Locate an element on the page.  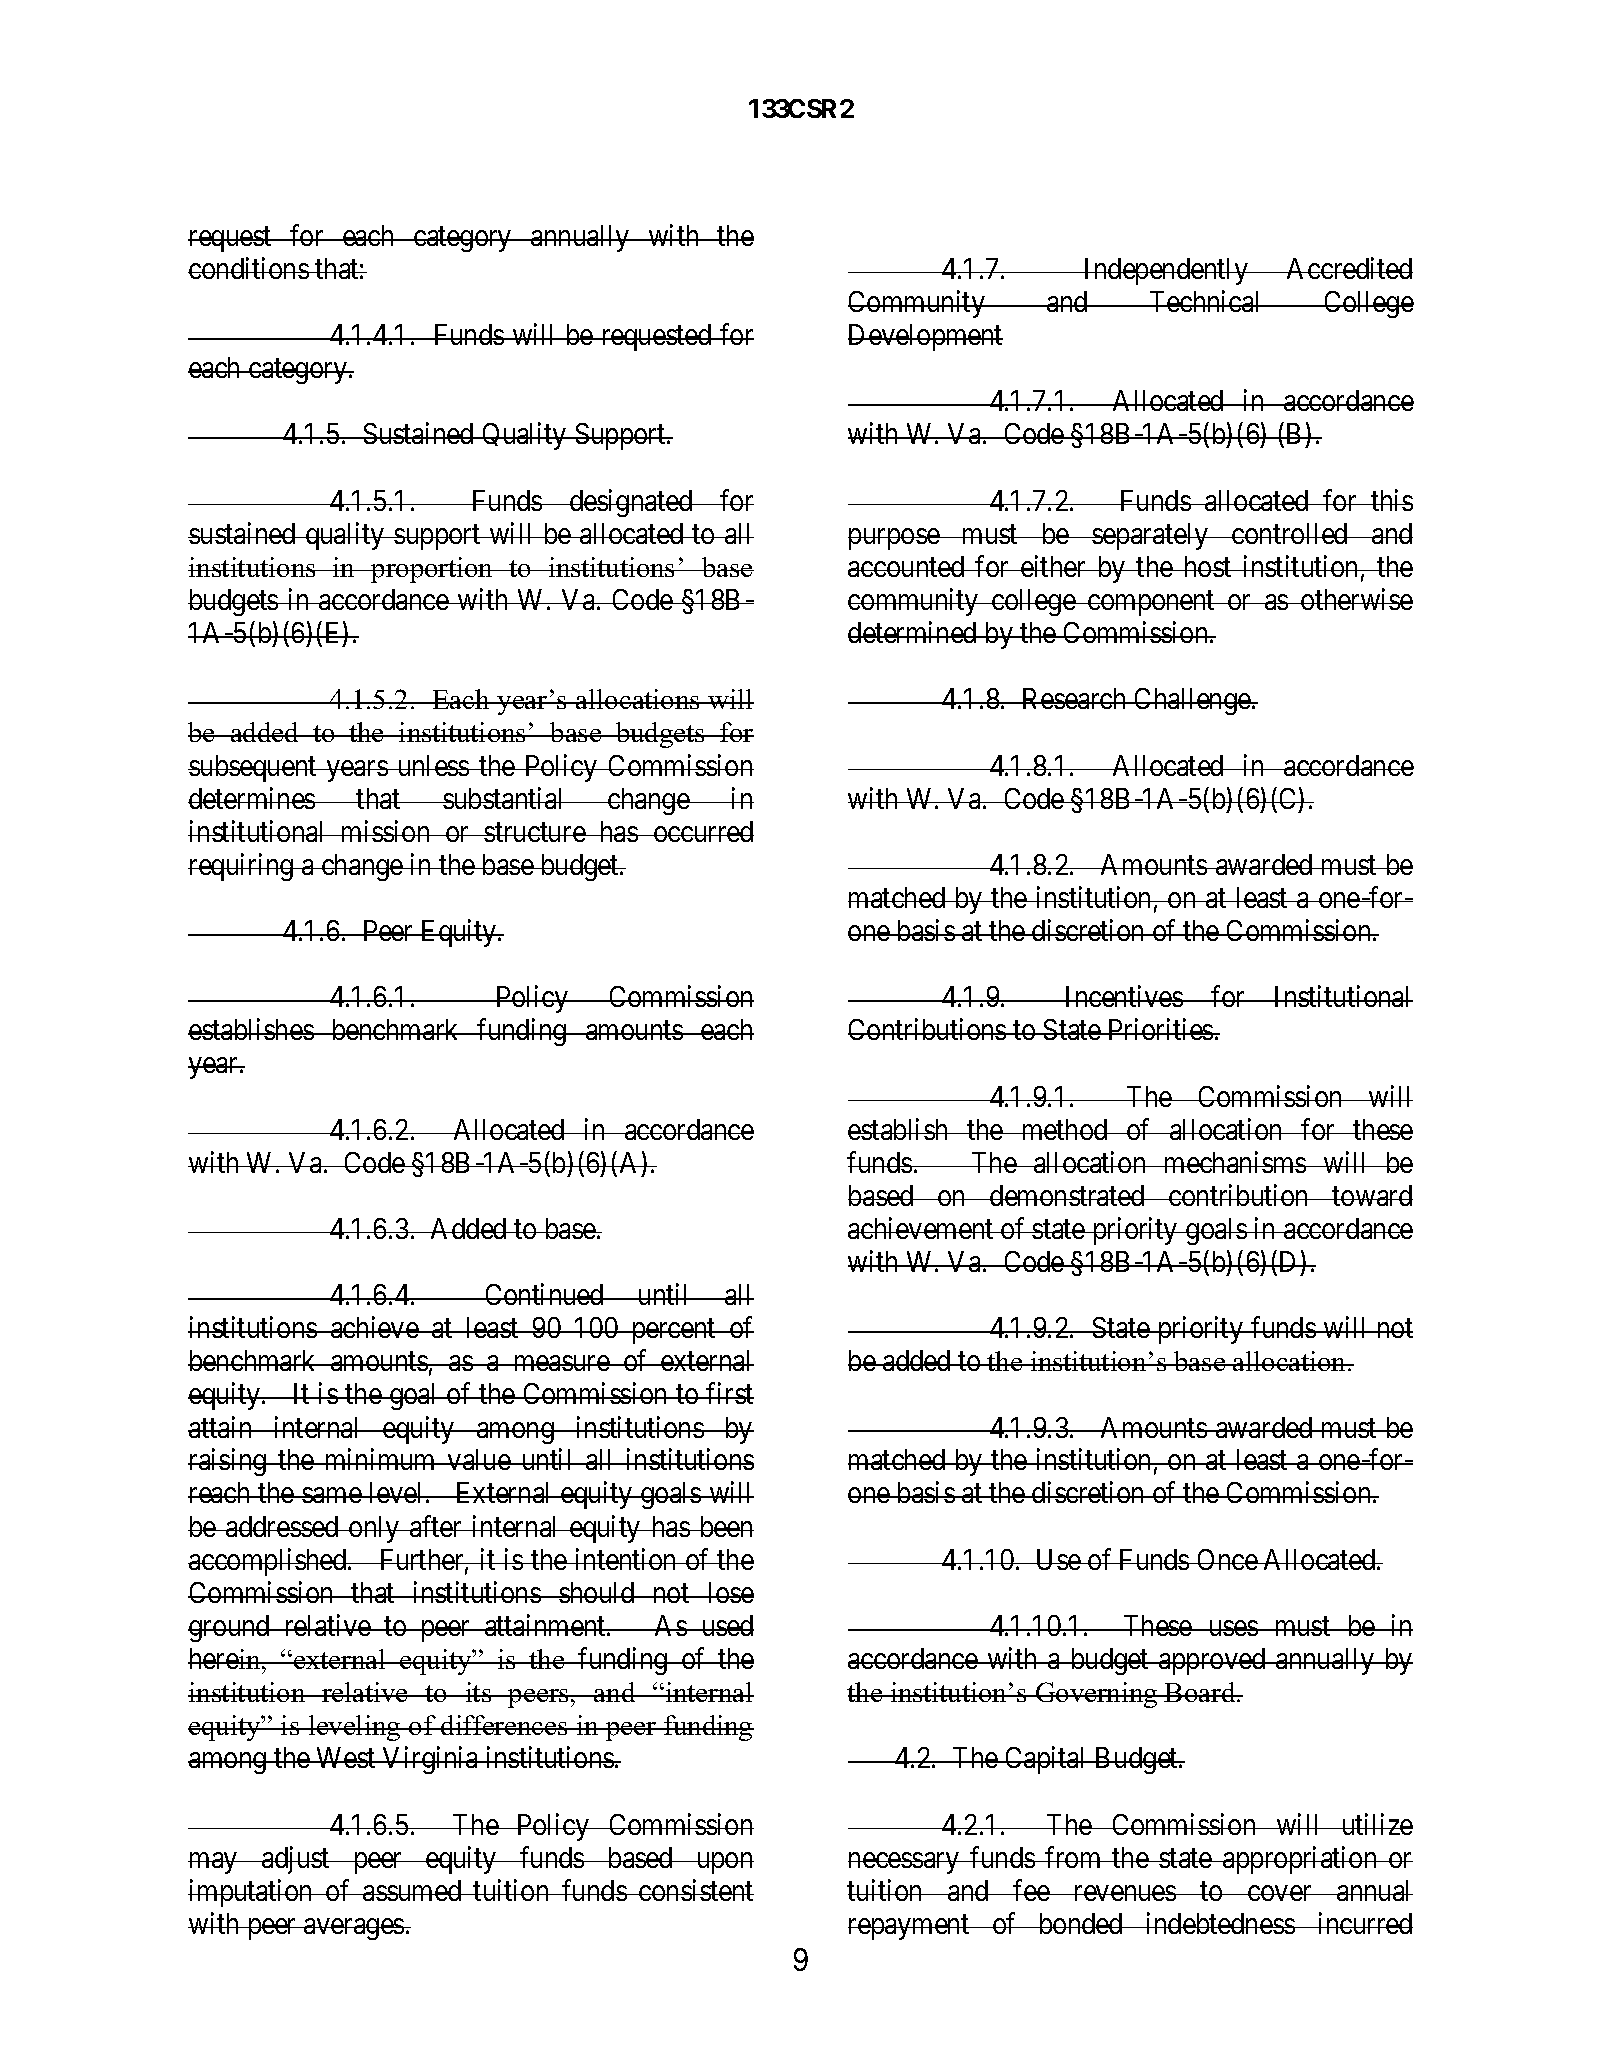
upon is located at coordinates (724, 1863).
